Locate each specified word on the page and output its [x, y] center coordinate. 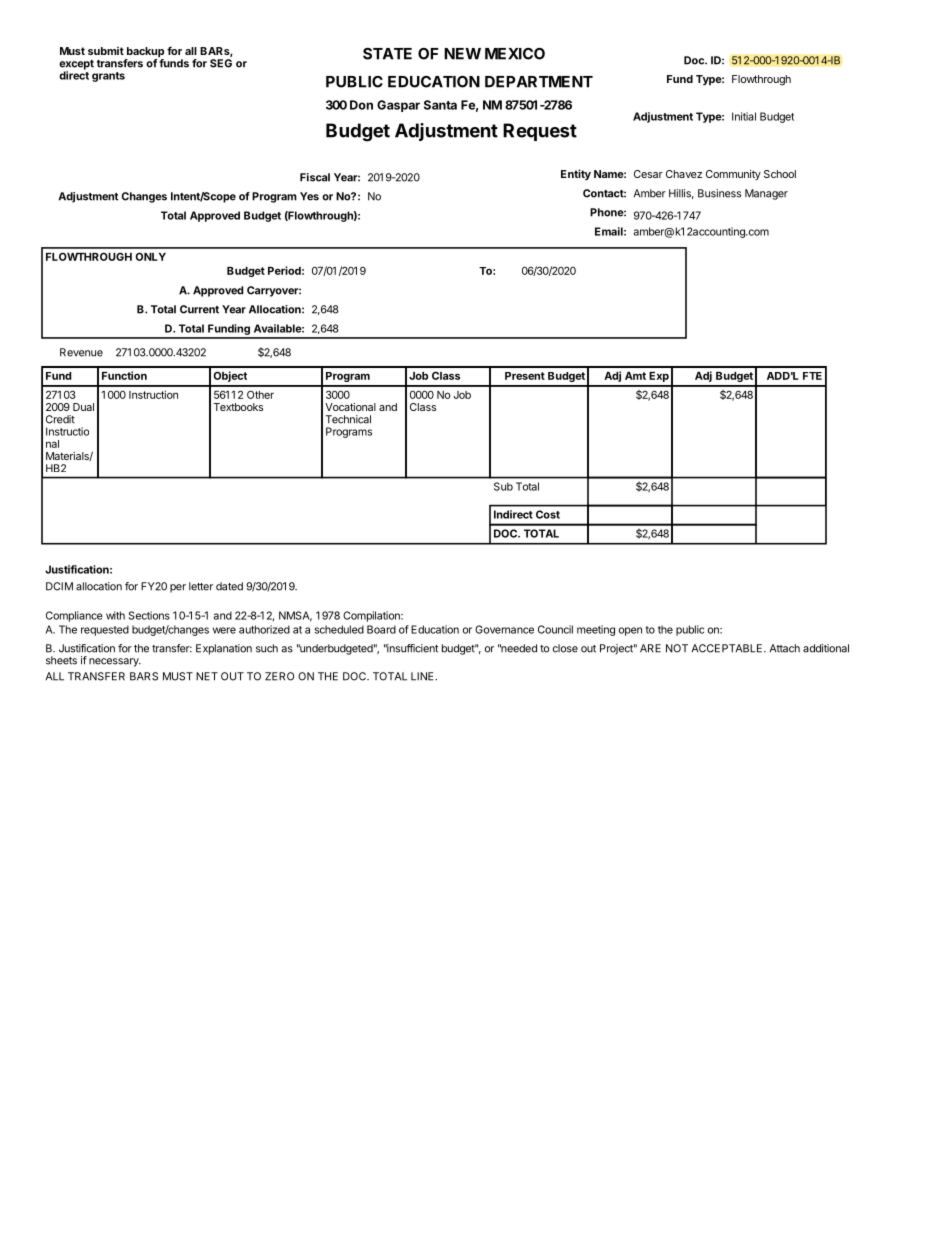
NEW [462, 54]
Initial [744, 116]
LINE [423, 676]
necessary [115, 662]
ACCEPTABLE [728, 648]
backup [144, 53]
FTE [812, 376]
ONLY [150, 256]
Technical [348, 419]
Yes [309, 196]
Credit [60, 419]
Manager [766, 194]
